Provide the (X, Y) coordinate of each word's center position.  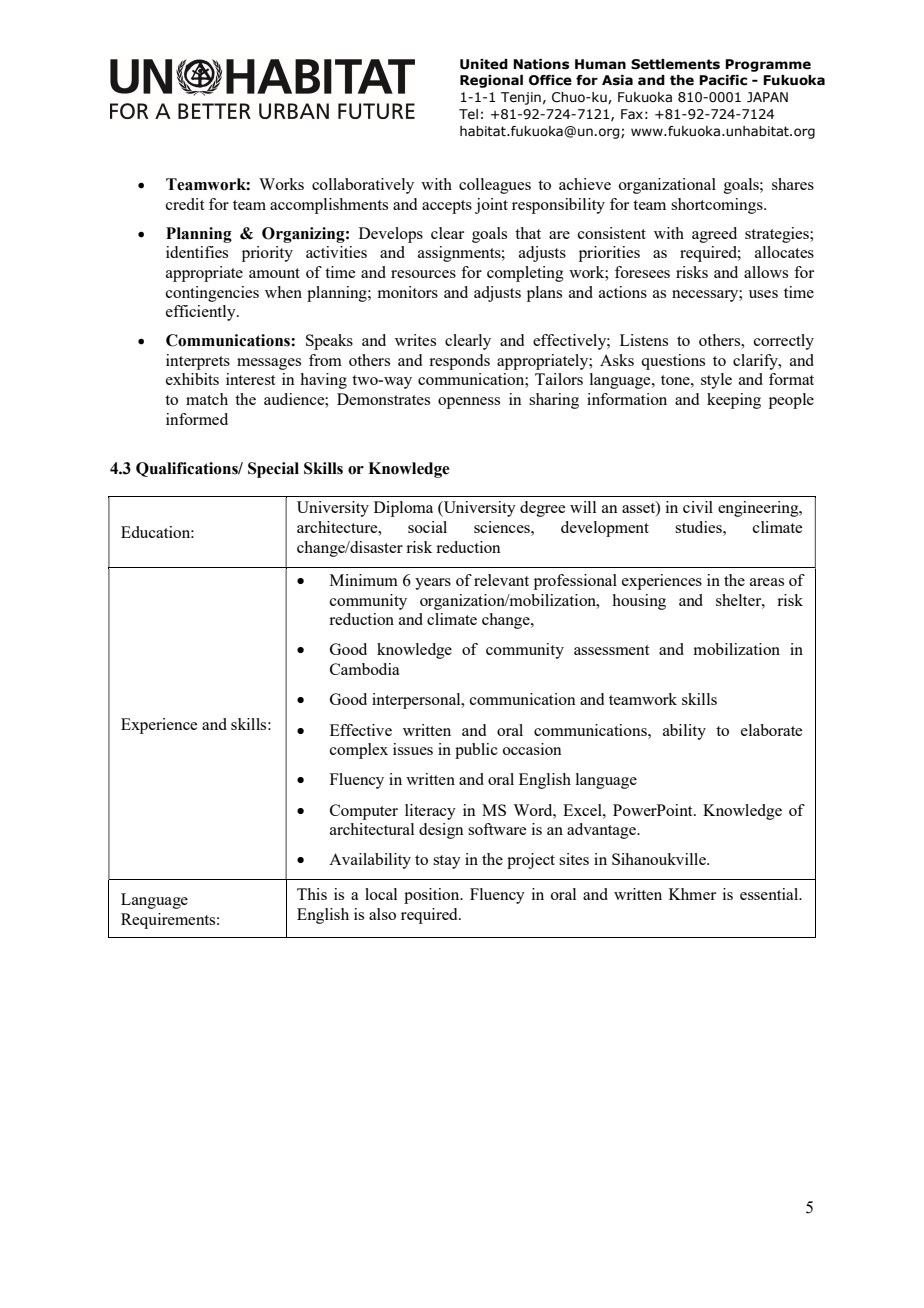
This (312, 894)
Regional (491, 81)
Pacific (723, 80)
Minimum (364, 580)
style (716, 381)
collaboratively (363, 186)
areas (767, 582)
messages (269, 364)
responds (459, 362)
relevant (501, 580)
